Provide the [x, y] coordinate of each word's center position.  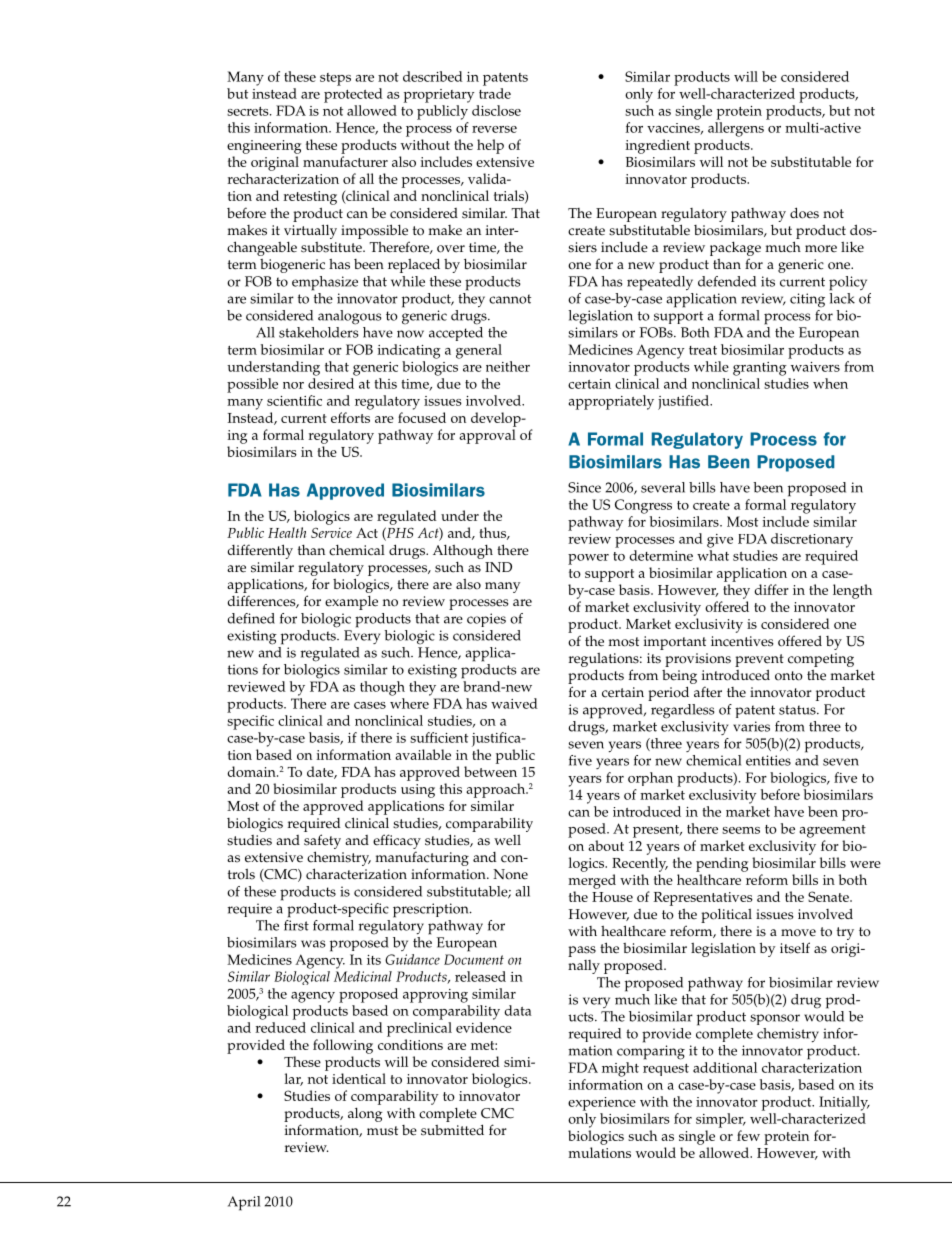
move [798, 933]
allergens [736, 129]
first [296, 924]
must [382, 1131]
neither [508, 366]
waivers [815, 367]
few [748, 1135]
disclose [496, 110]
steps [335, 79]
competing [821, 660]
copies [486, 620]
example [351, 602]
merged [592, 881]
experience [602, 1104]
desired [331, 383]
